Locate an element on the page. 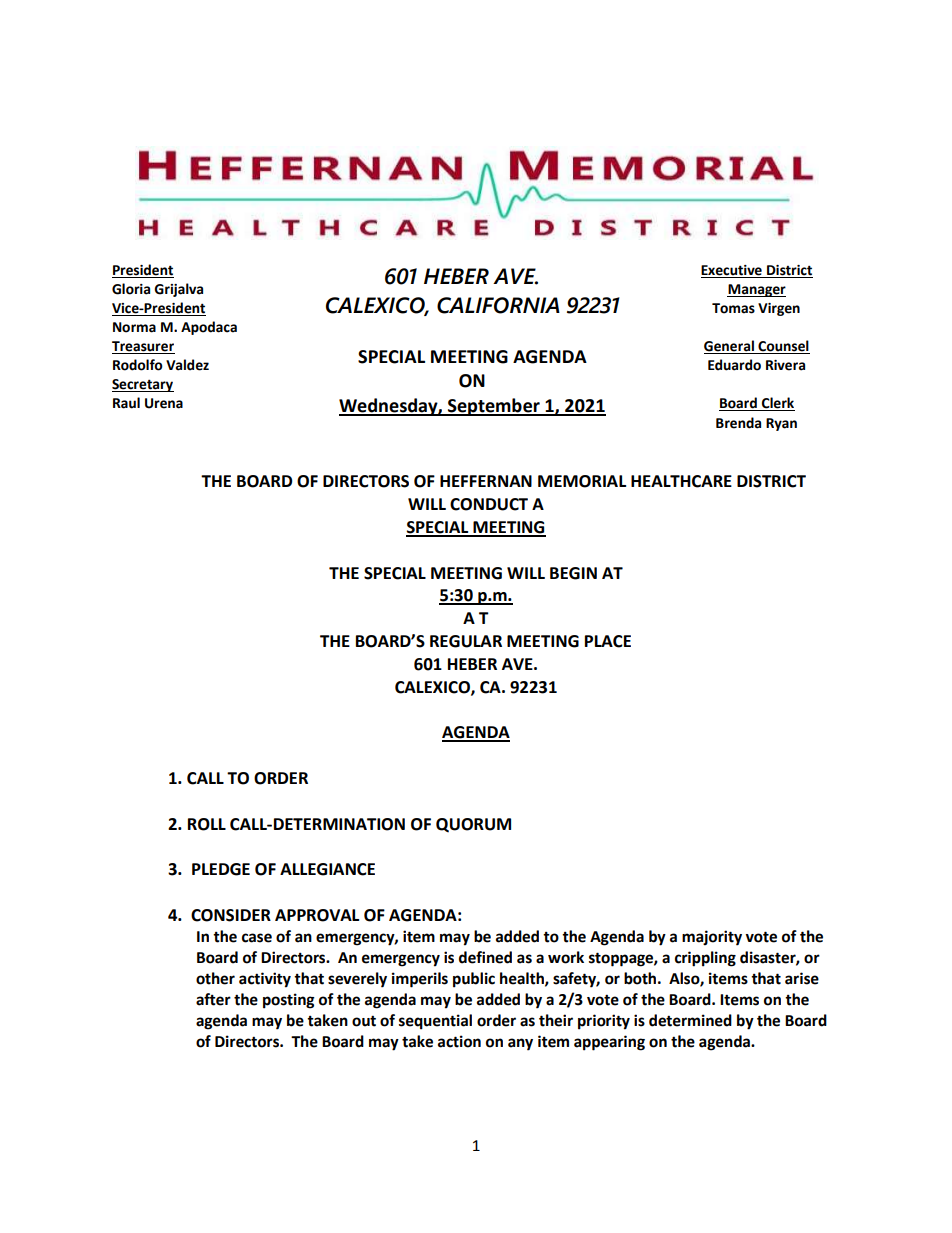  Tomas is located at coordinates (733, 308).
